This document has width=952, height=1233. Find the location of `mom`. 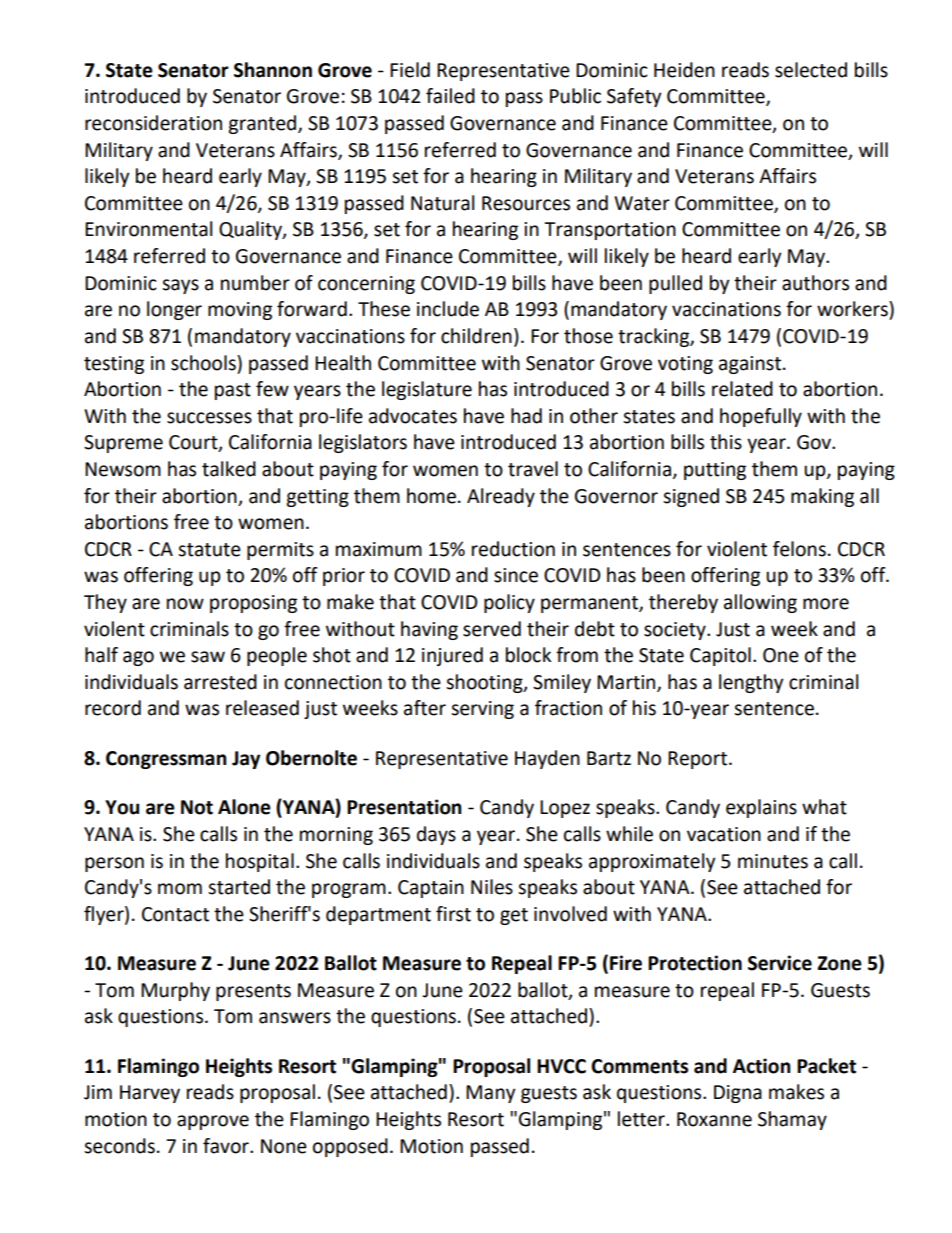

mom is located at coordinates (180, 889).
